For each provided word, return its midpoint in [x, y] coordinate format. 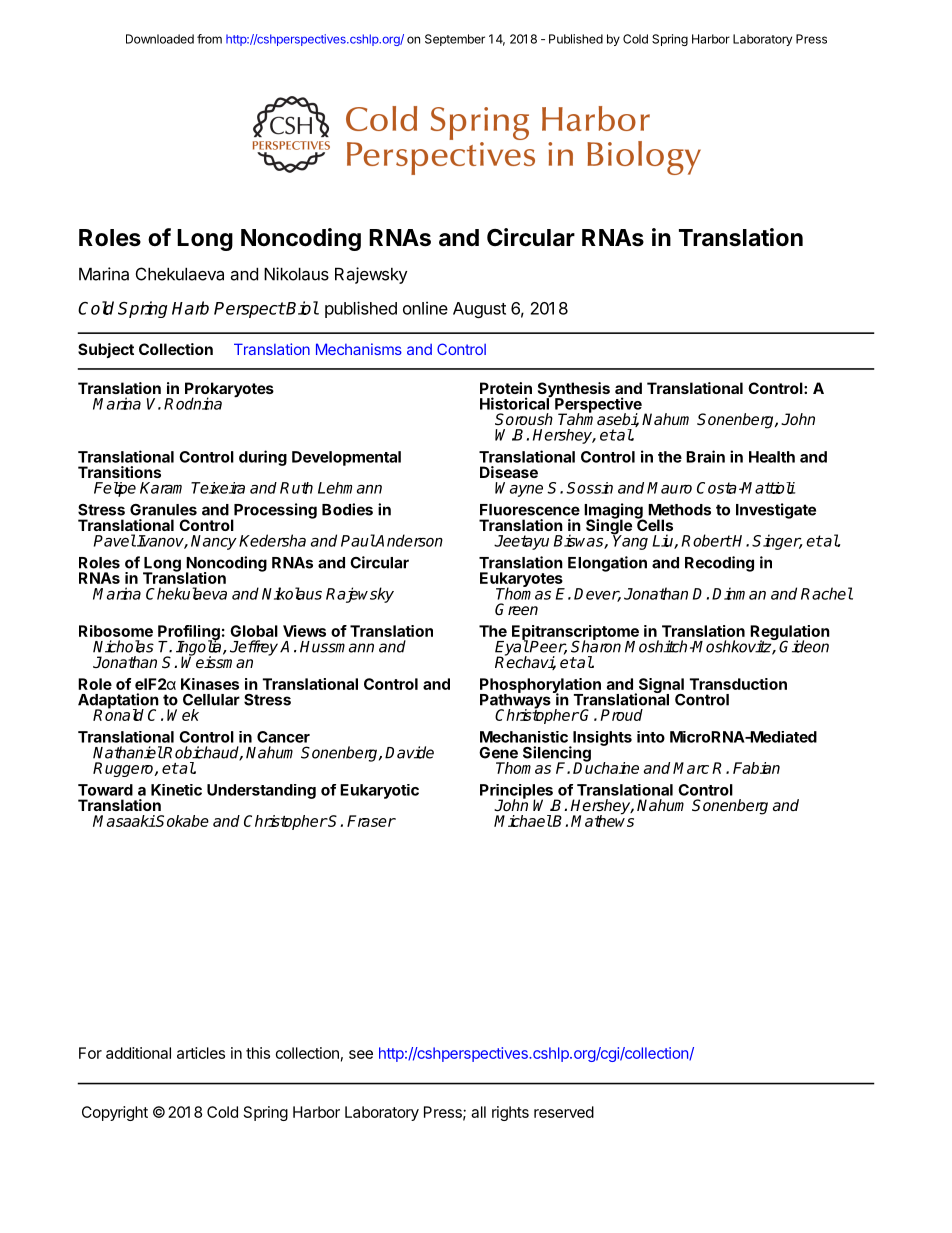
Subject [106, 350]
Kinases [210, 684]
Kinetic [176, 790]
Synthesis [574, 391]
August [479, 310]
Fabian [756, 768]
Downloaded [160, 39]
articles [201, 1053]
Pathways [515, 701]
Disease [509, 472]
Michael [523, 821]
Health [772, 457]
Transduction [738, 684]
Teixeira [218, 488]
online [425, 308]
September [455, 40]
